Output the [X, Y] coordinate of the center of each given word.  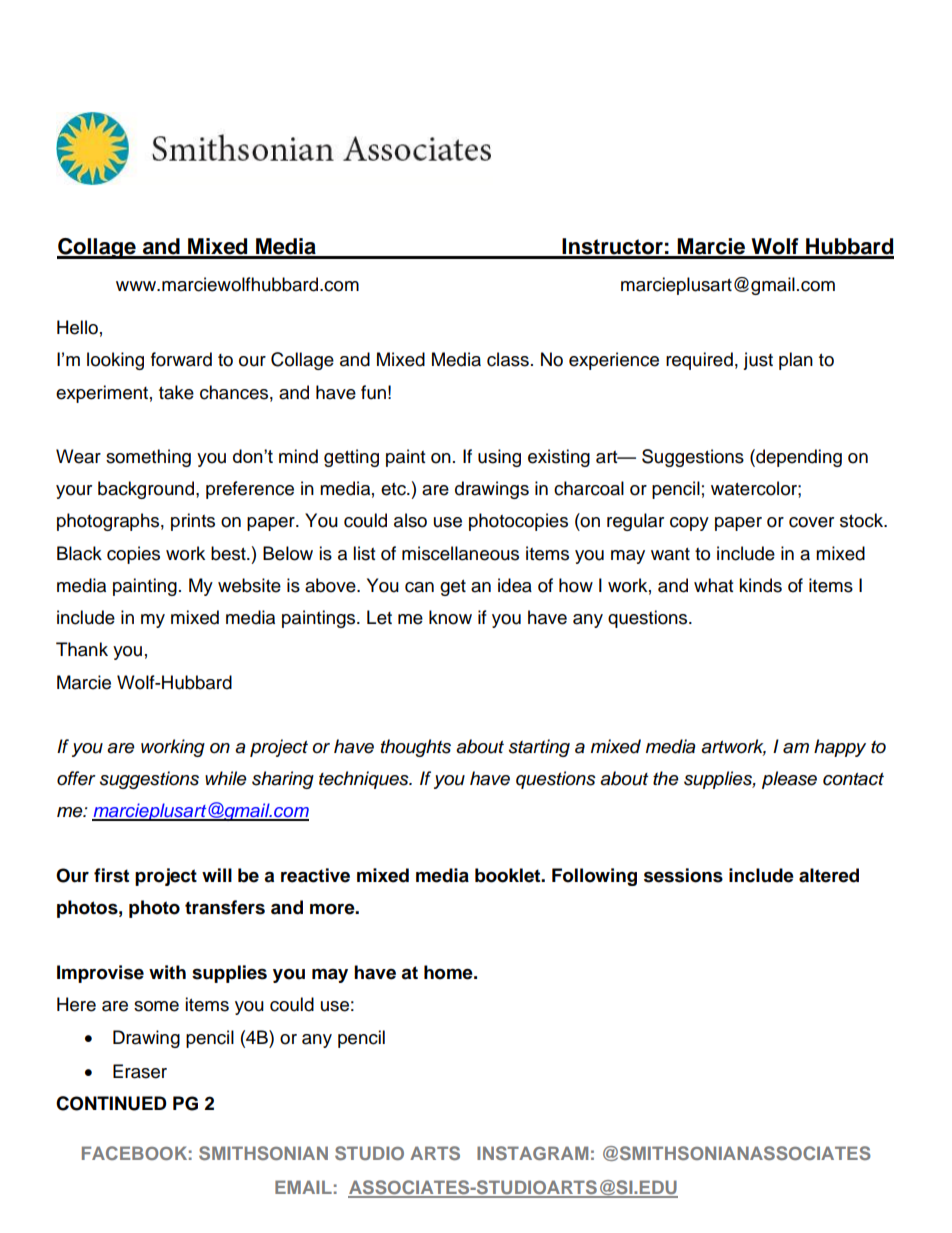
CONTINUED [111, 1103]
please [789, 780]
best [229, 553]
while [226, 778]
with [167, 972]
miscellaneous [460, 553]
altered [829, 875]
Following [594, 877]
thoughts [416, 748]
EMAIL [303, 1187]
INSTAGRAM [532, 1153]
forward [181, 359]
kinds [760, 585]
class [508, 359]
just [758, 361]
